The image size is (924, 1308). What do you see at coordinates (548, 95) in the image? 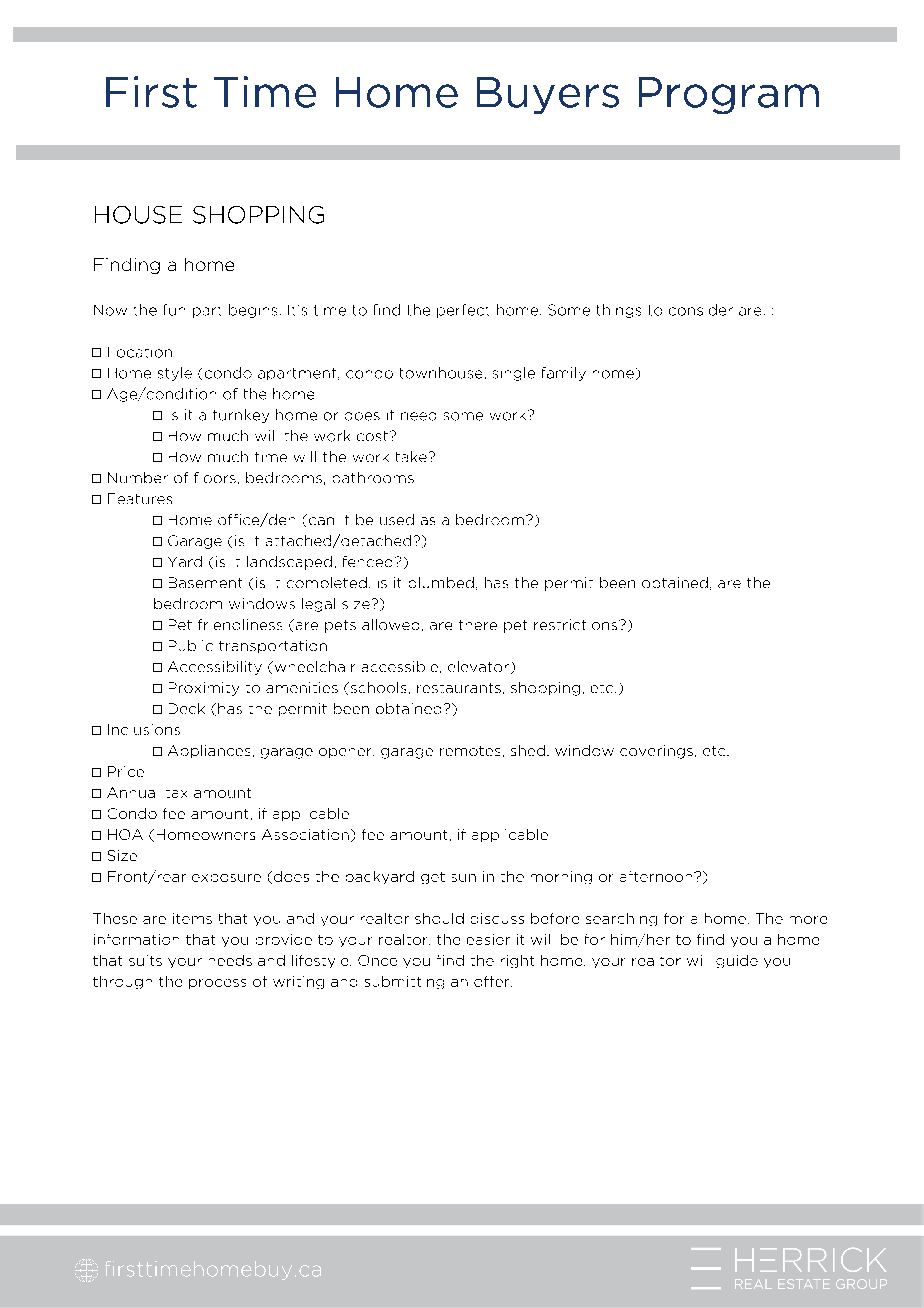
I see `Buyers` at bounding box center [548, 95].
